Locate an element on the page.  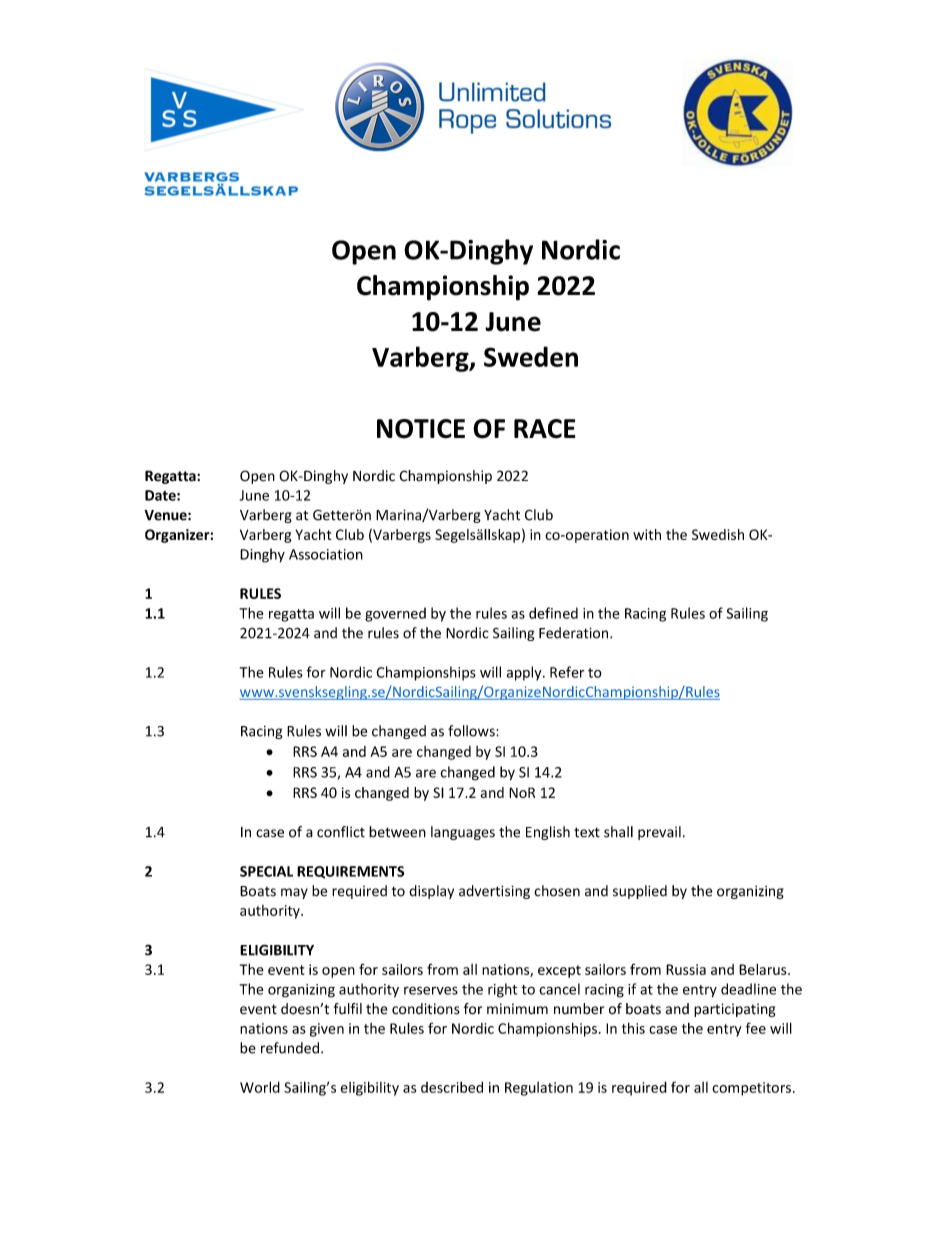
Swedish is located at coordinates (718, 534).
